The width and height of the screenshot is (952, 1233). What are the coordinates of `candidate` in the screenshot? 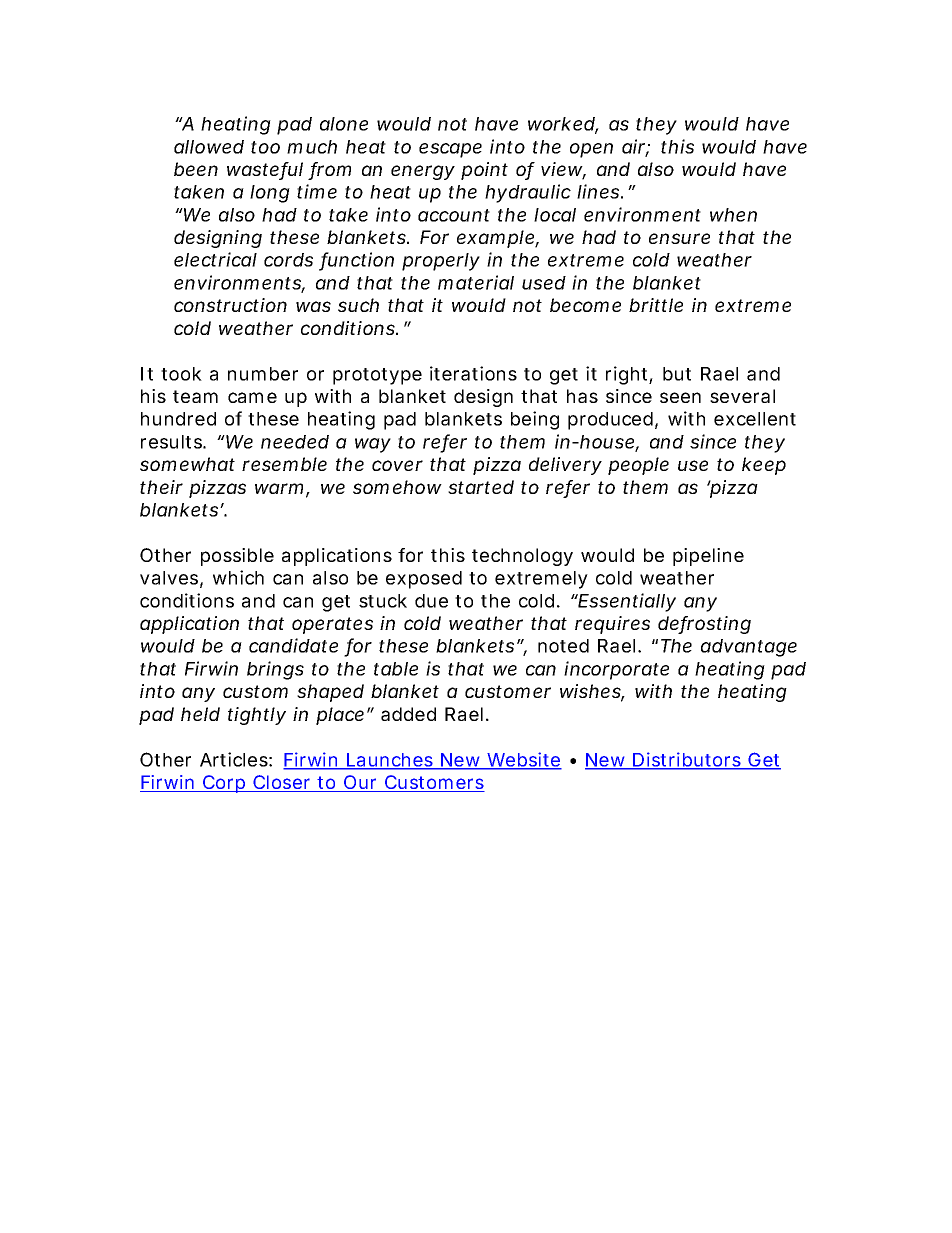 It's located at (293, 645).
